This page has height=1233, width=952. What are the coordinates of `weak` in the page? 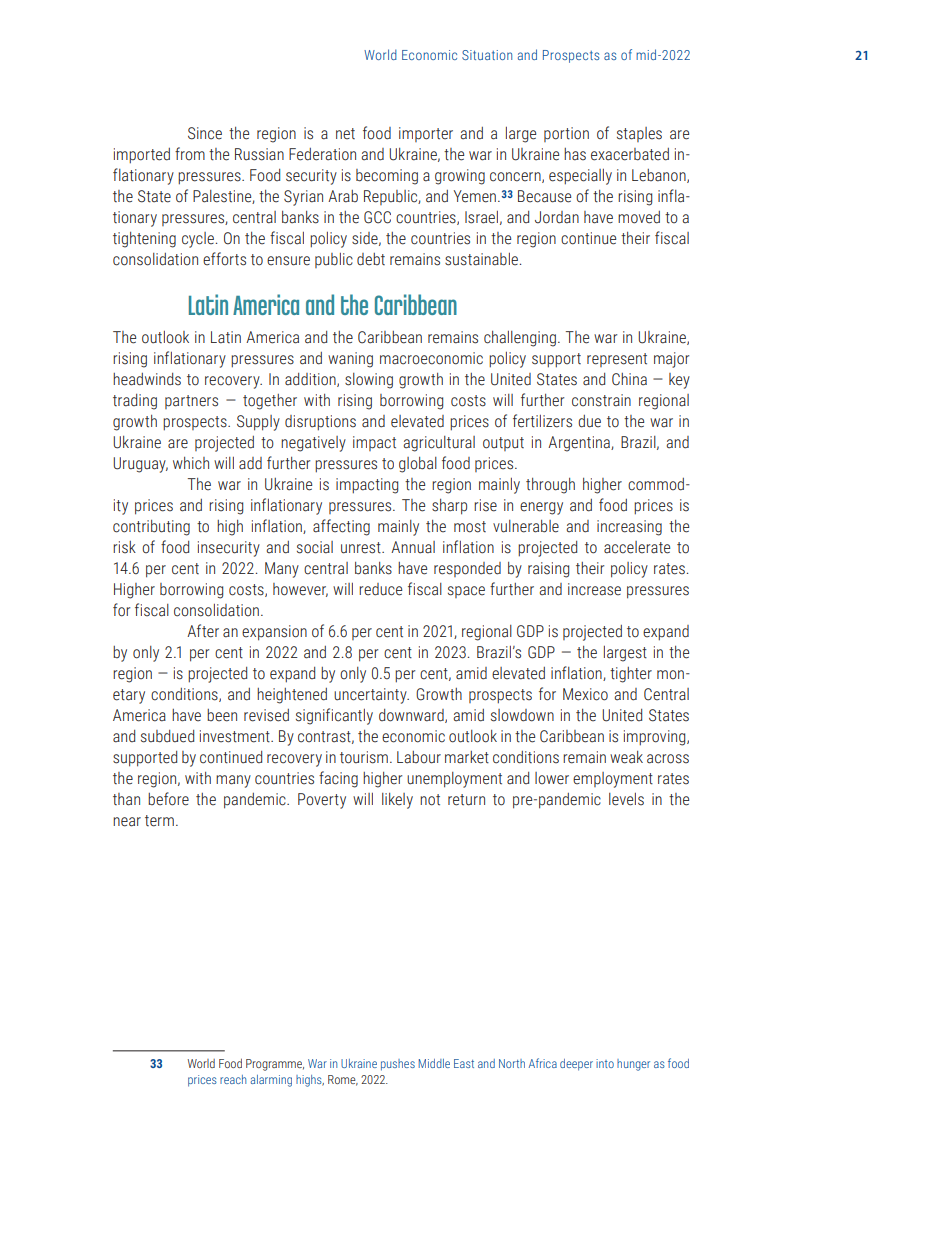 It's located at (626, 757).
